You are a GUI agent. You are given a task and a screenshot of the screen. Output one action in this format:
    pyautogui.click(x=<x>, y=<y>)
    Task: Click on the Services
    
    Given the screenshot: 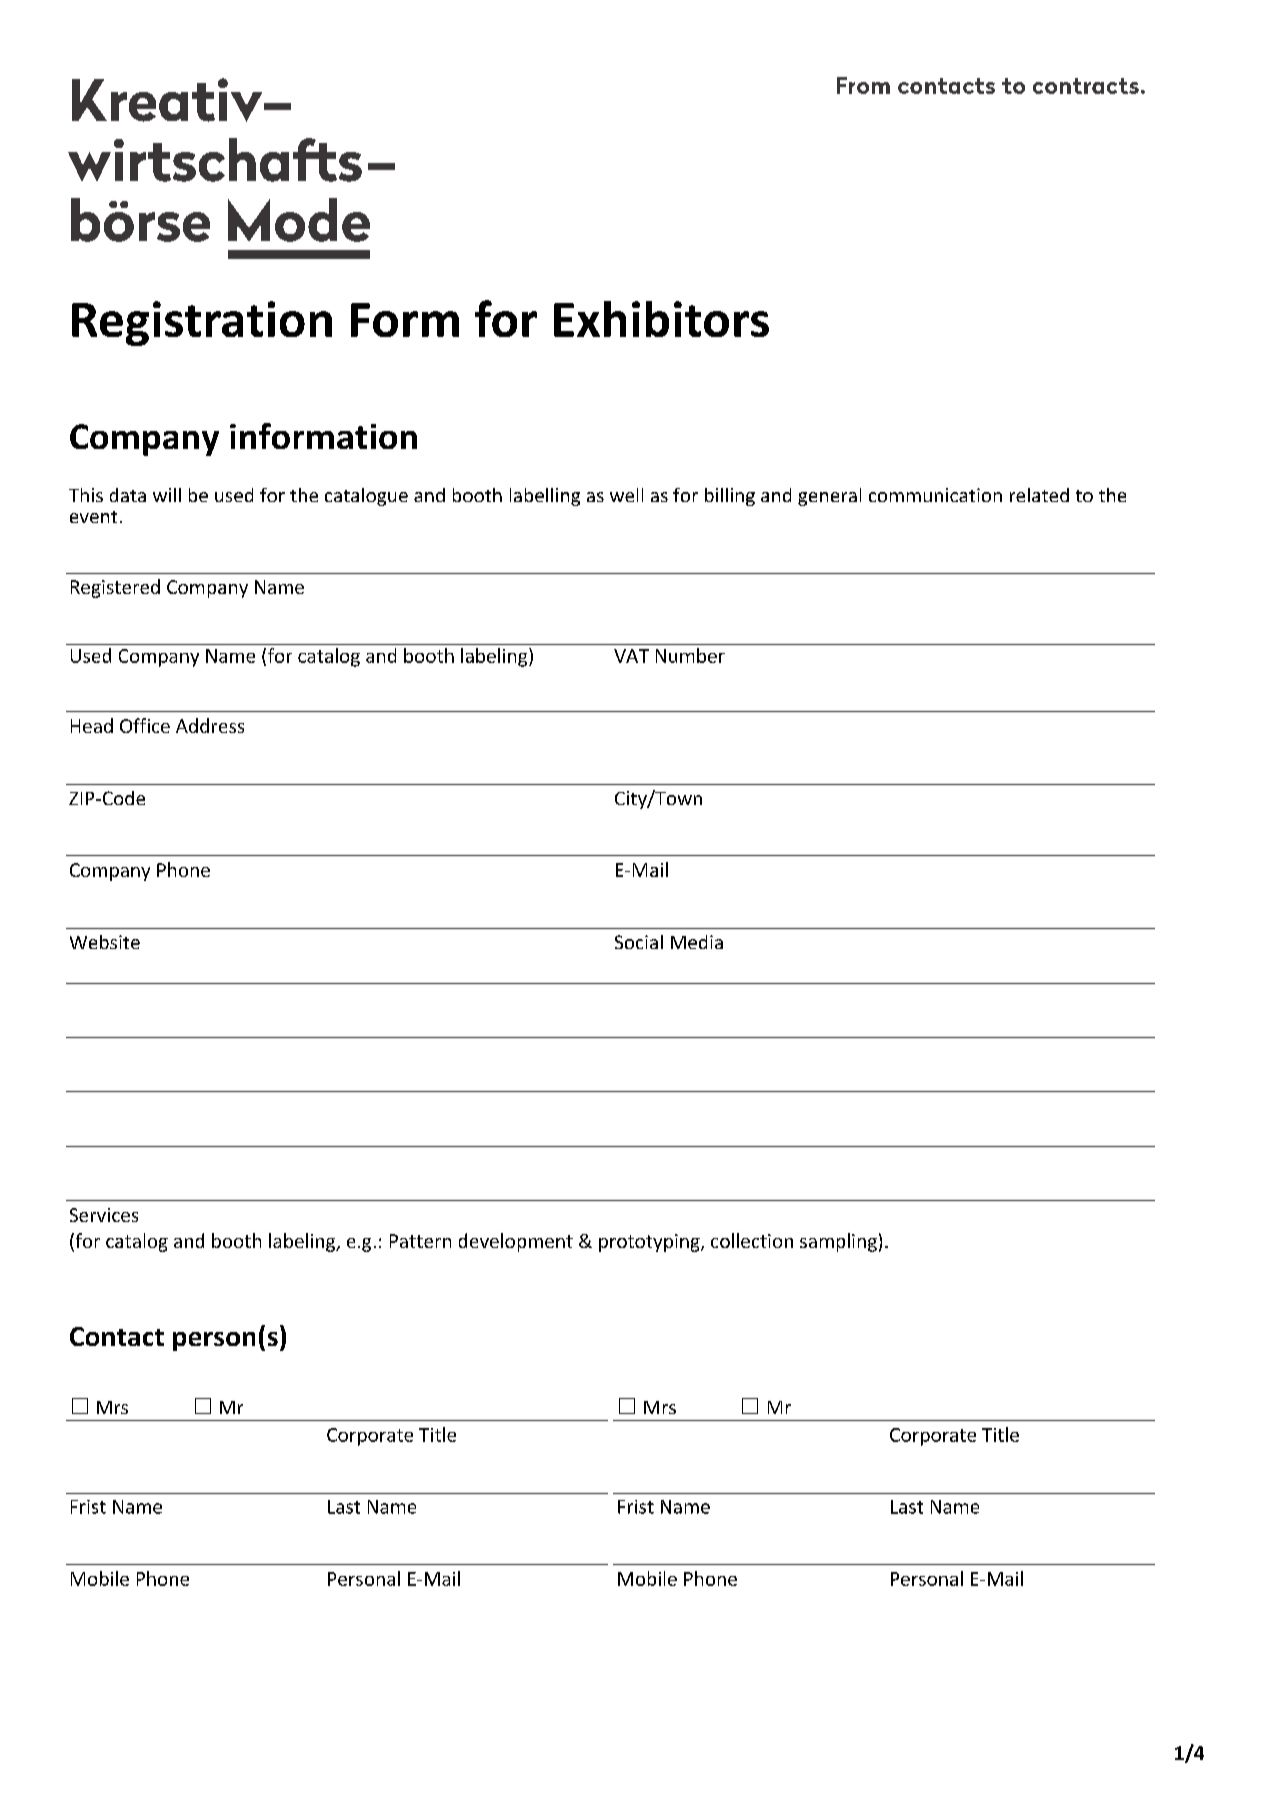 What is the action you would take?
    pyautogui.click(x=104, y=1215)
